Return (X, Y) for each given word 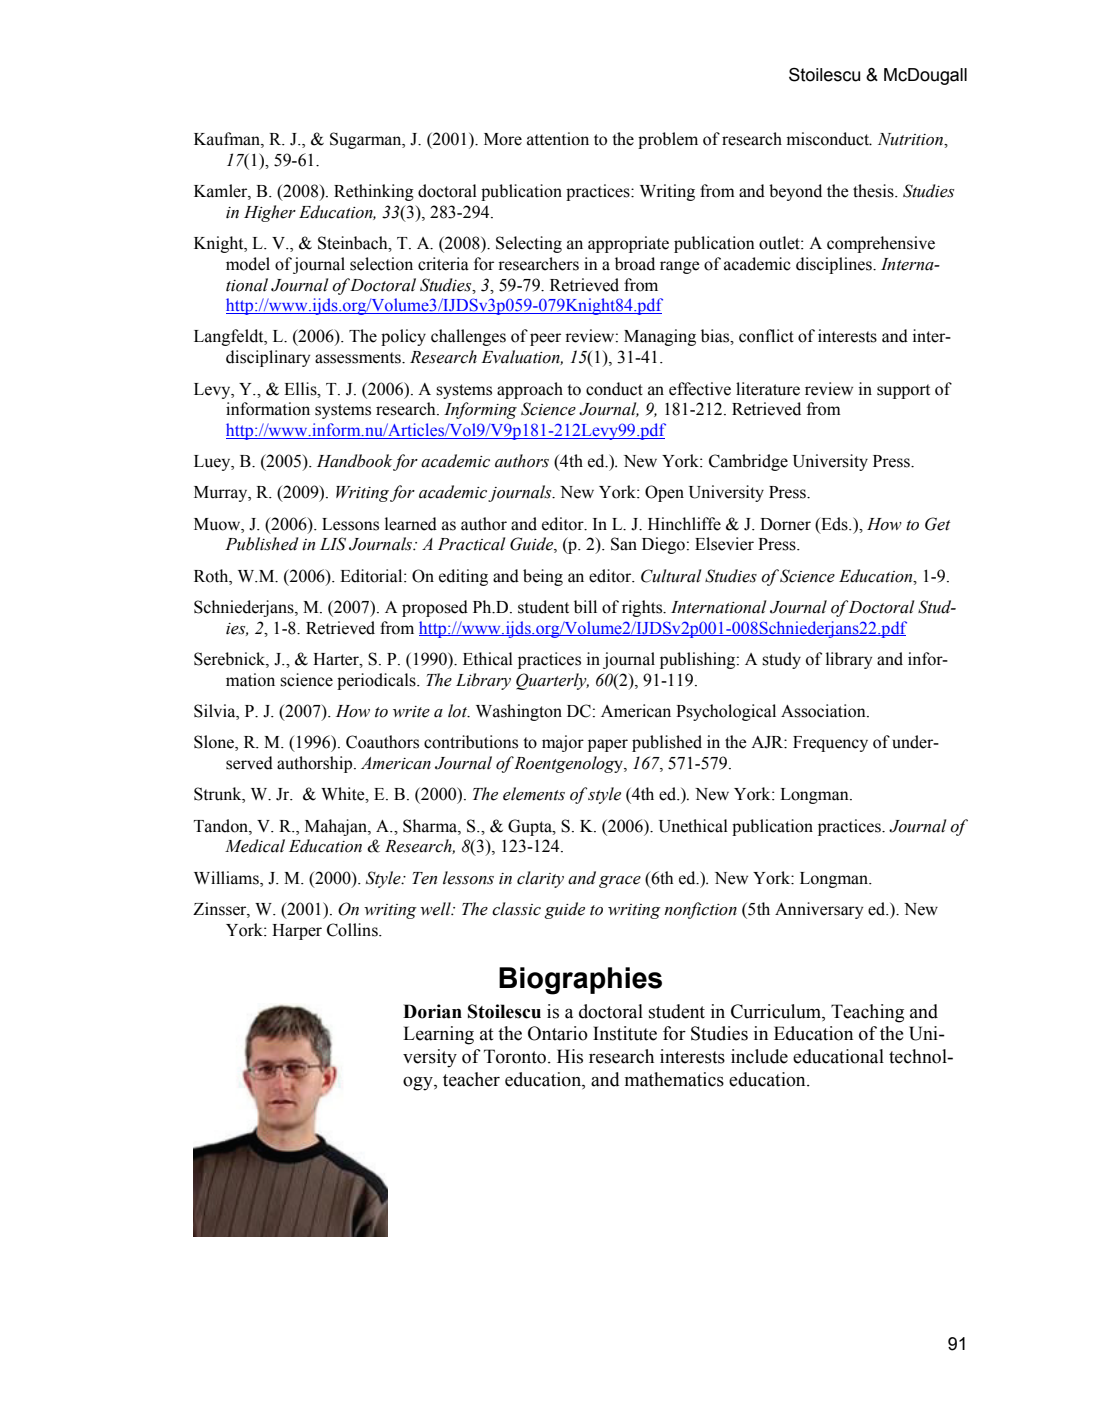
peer (545, 339)
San (624, 544)
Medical (255, 846)
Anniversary (819, 910)
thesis (874, 191)
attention (558, 139)
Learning (438, 1035)
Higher (270, 213)
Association (824, 711)
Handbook (354, 461)
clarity (540, 879)
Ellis (301, 389)
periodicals (377, 681)
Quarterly (552, 681)
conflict (766, 336)
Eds (834, 524)
